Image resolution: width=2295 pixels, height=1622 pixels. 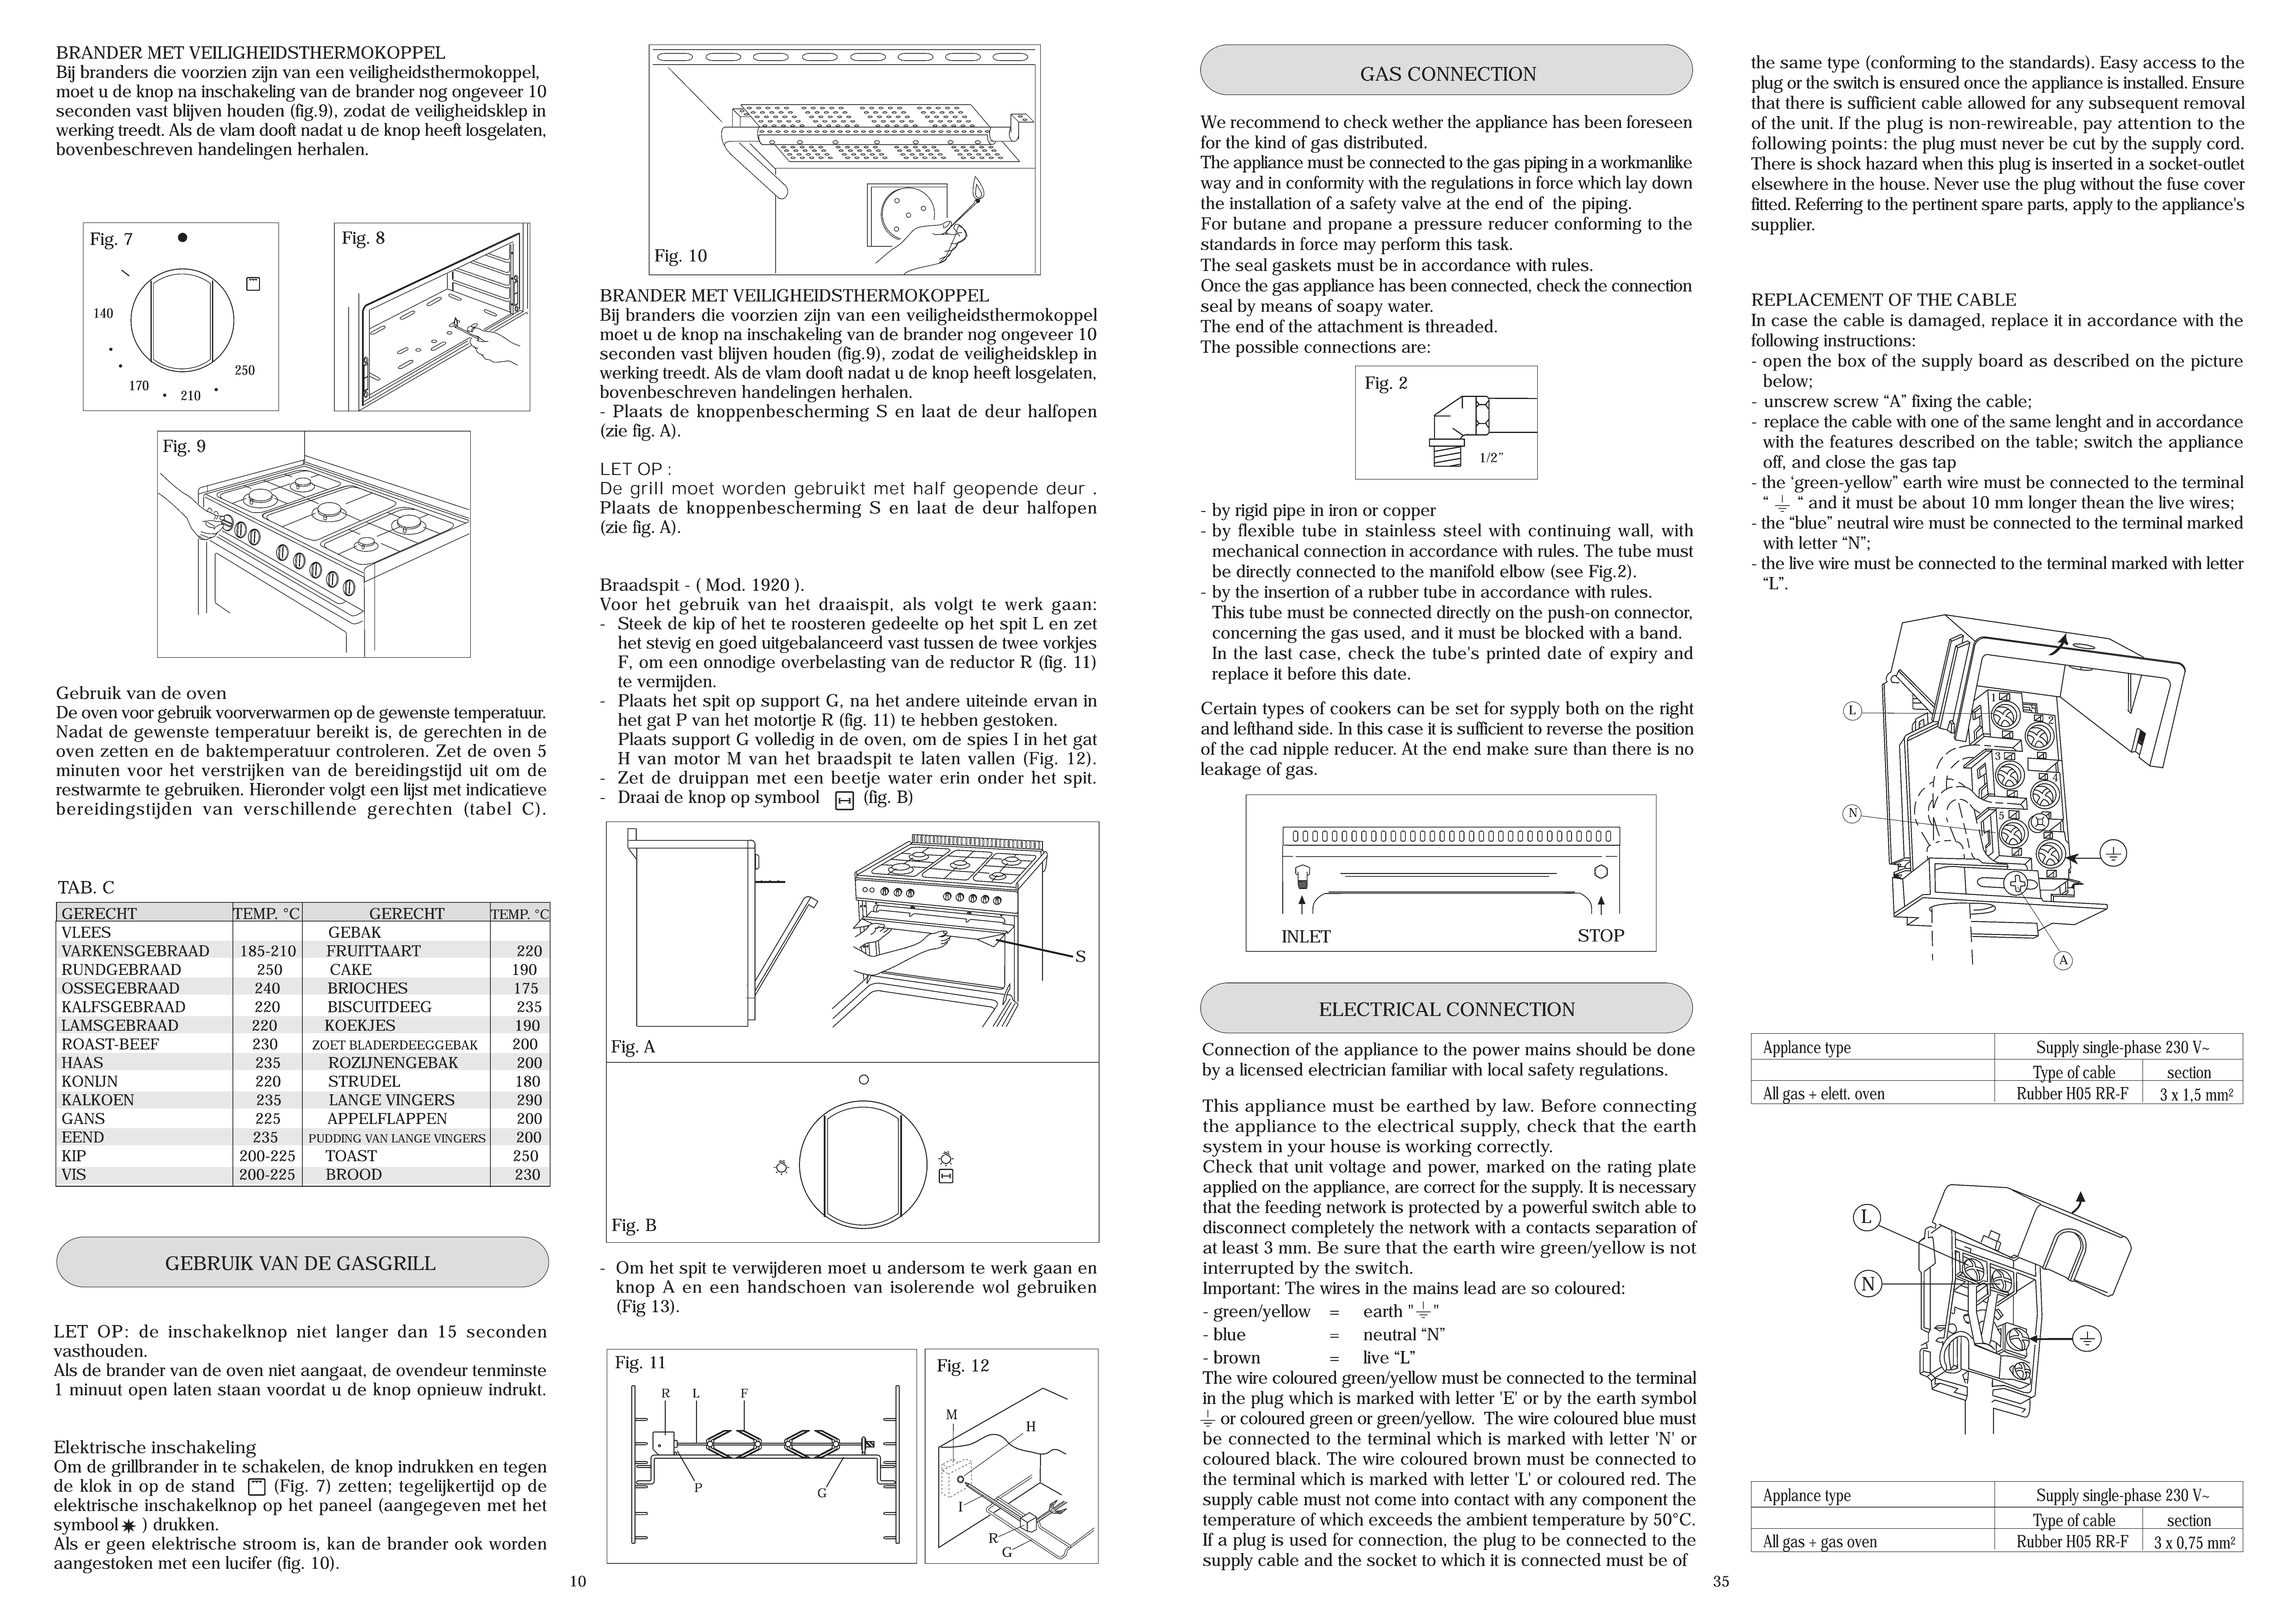 What do you see at coordinates (1944, 464) in the image?
I see `tap` at bounding box center [1944, 464].
